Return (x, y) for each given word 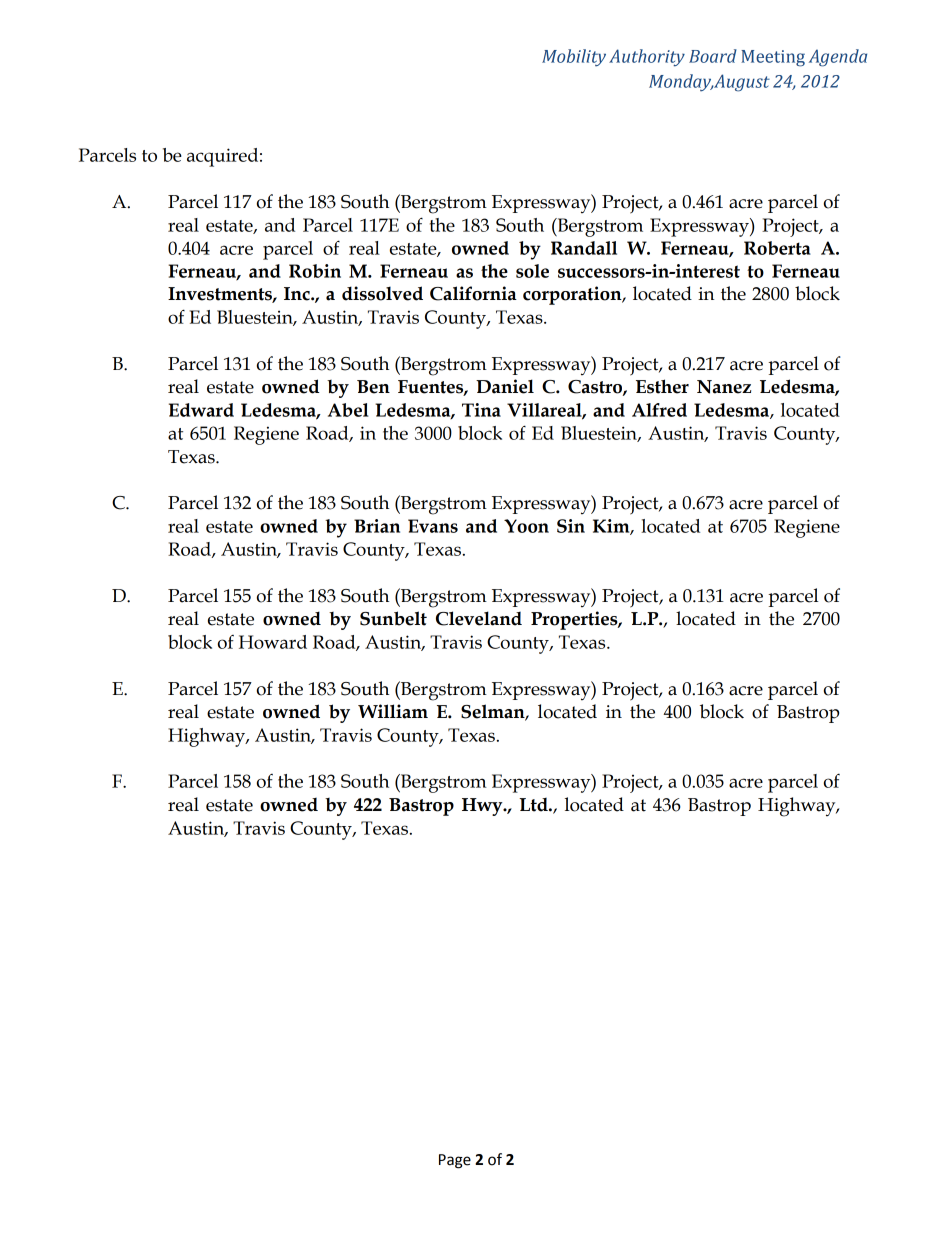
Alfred (659, 410)
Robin (315, 271)
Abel (348, 410)
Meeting (773, 58)
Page (455, 1161)
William (393, 711)
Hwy (483, 807)
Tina (481, 410)
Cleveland (479, 618)
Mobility (574, 58)
